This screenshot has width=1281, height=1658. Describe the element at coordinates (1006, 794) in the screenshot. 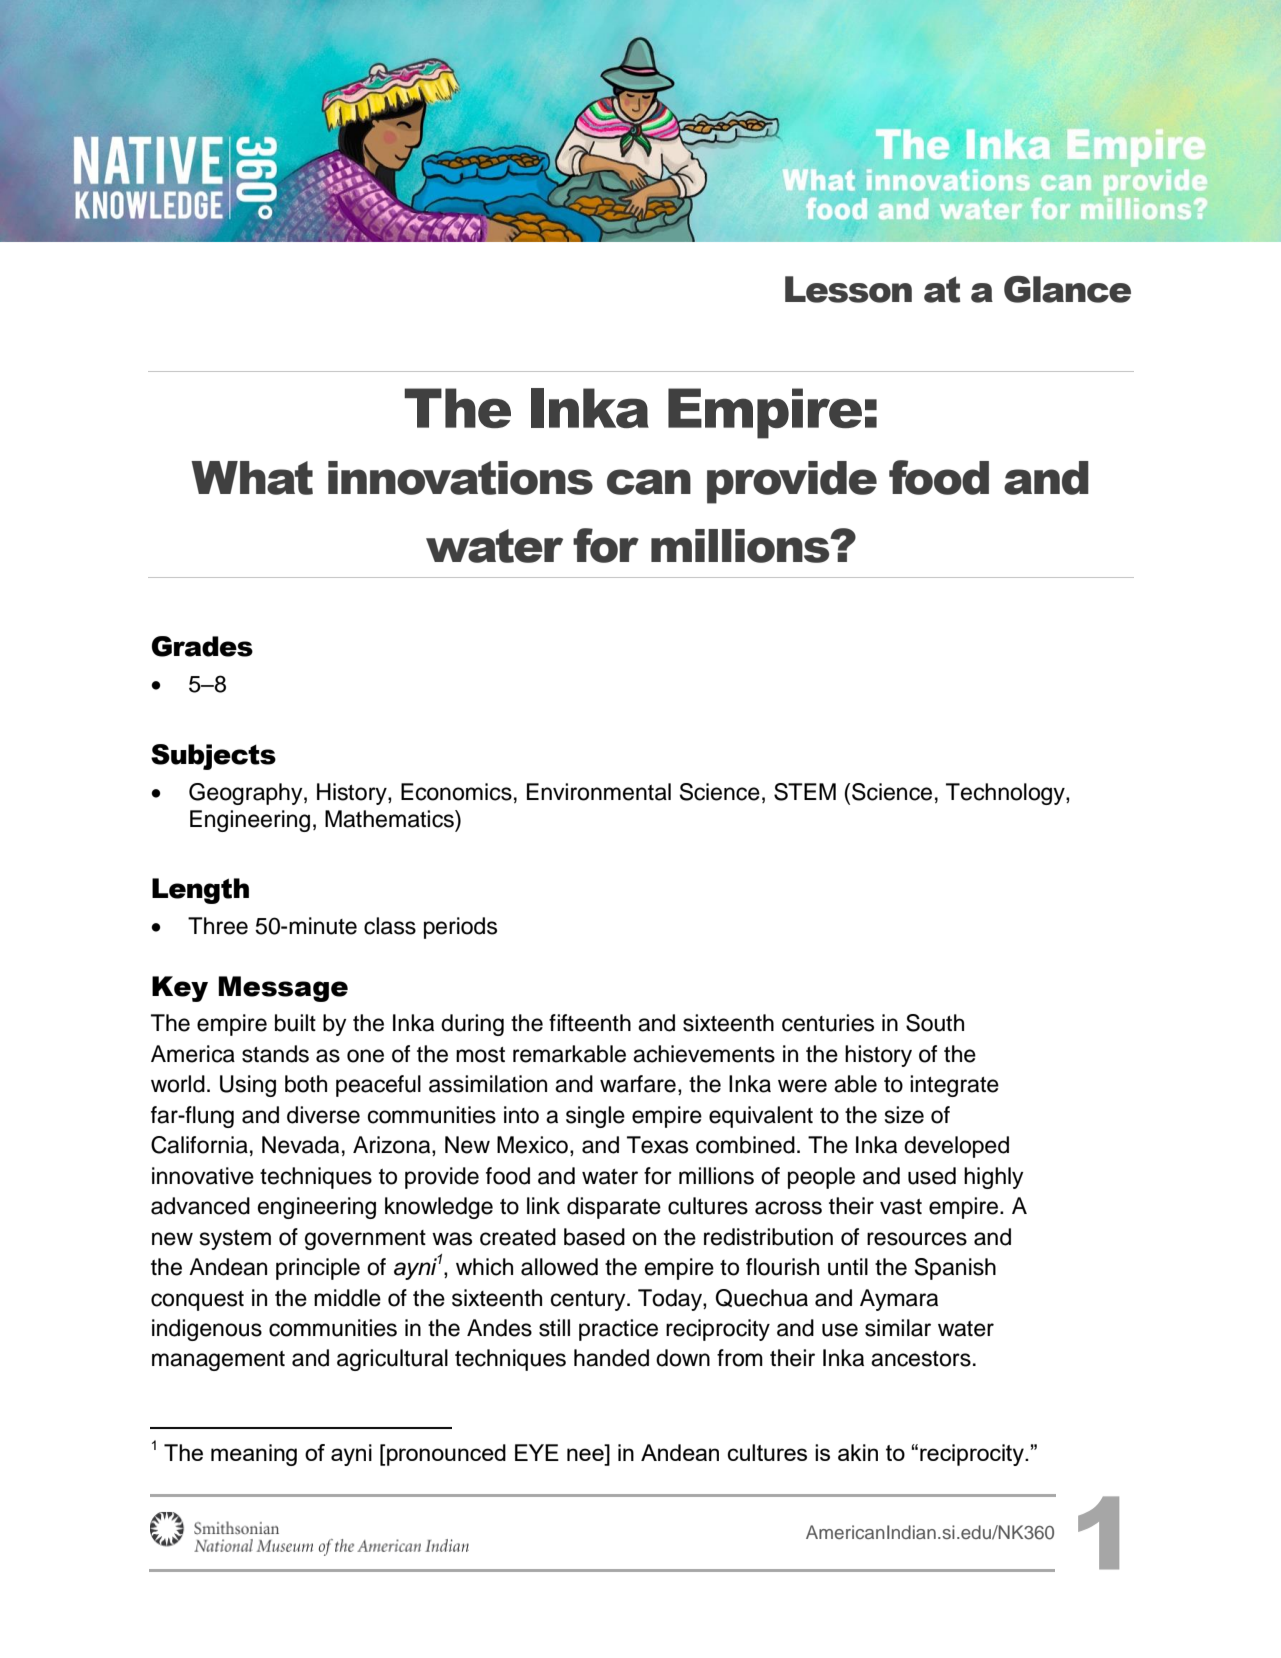

I see `Technology` at that location.
